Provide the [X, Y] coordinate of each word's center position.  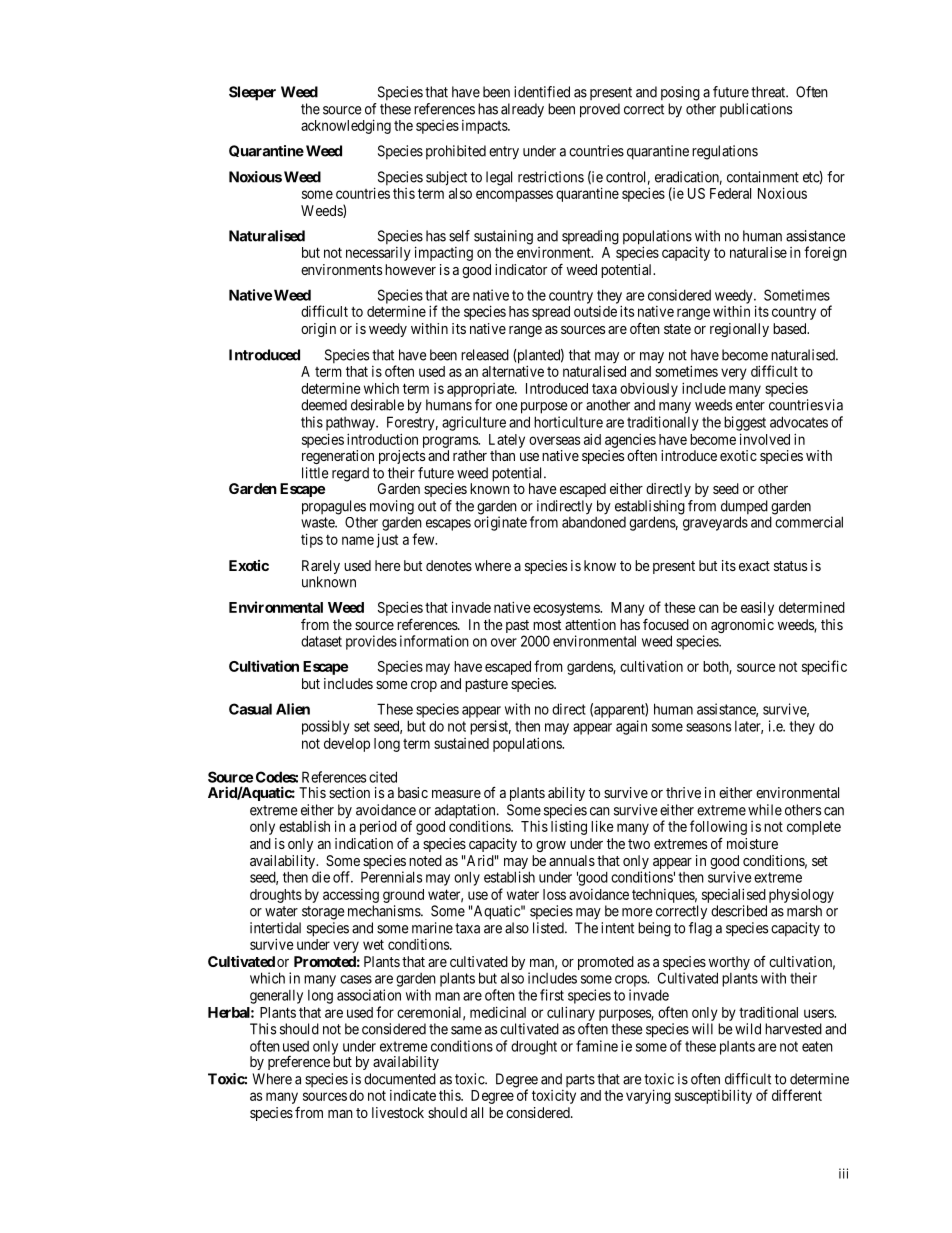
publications [756, 110]
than [502, 455]
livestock [398, 1112]
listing [569, 828]
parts [580, 1080]
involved [765, 439]
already [522, 110]
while [765, 810]
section [349, 792]
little [315, 473]
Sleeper [252, 93]
